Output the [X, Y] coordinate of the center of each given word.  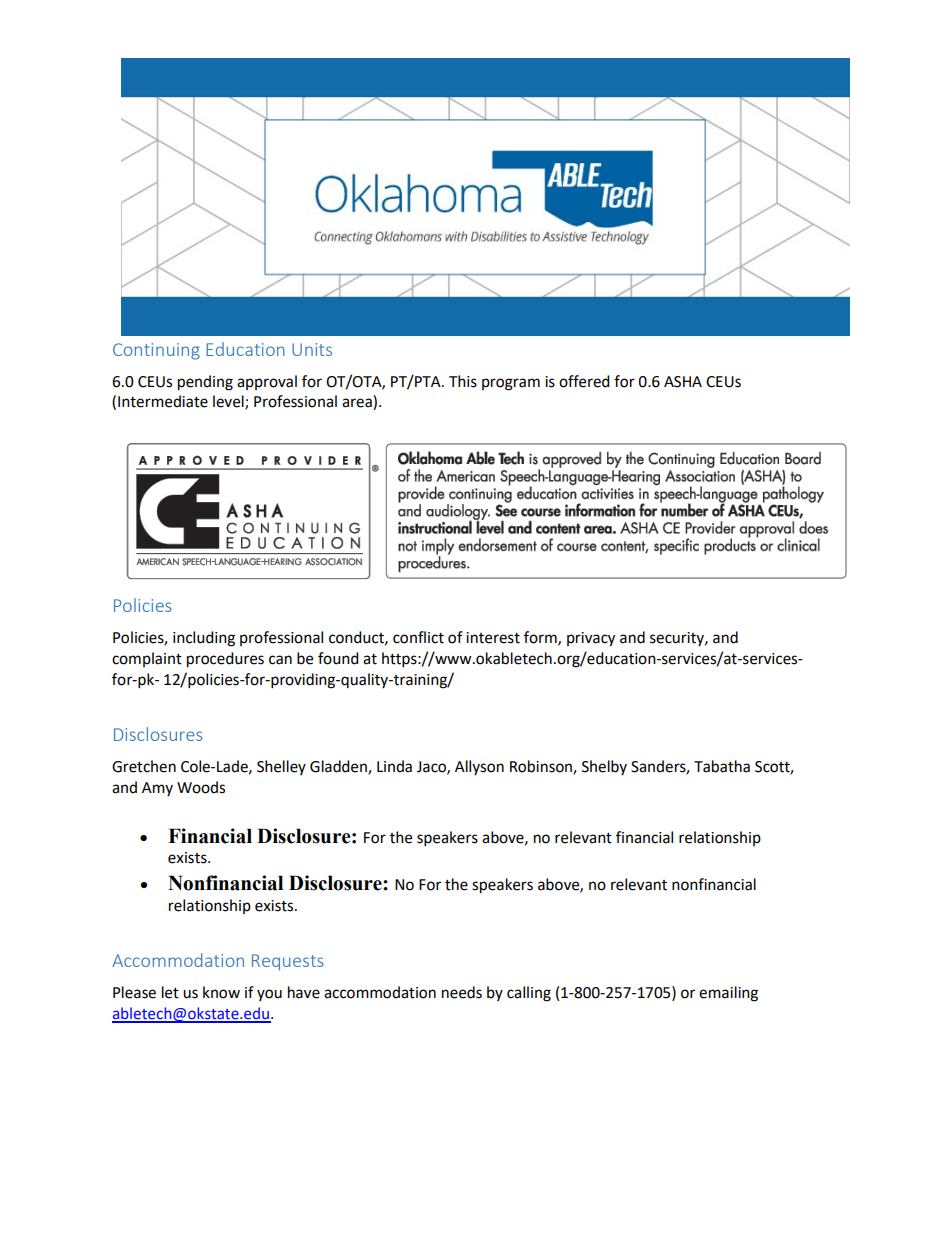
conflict [418, 637]
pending [205, 383]
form [541, 638]
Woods [201, 787]
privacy [591, 639]
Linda [394, 766]
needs [462, 992]
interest [493, 638]
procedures [225, 660]
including [204, 639]
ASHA [683, 382]
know [221, 992]
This [463, 381]
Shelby [604, 767]
